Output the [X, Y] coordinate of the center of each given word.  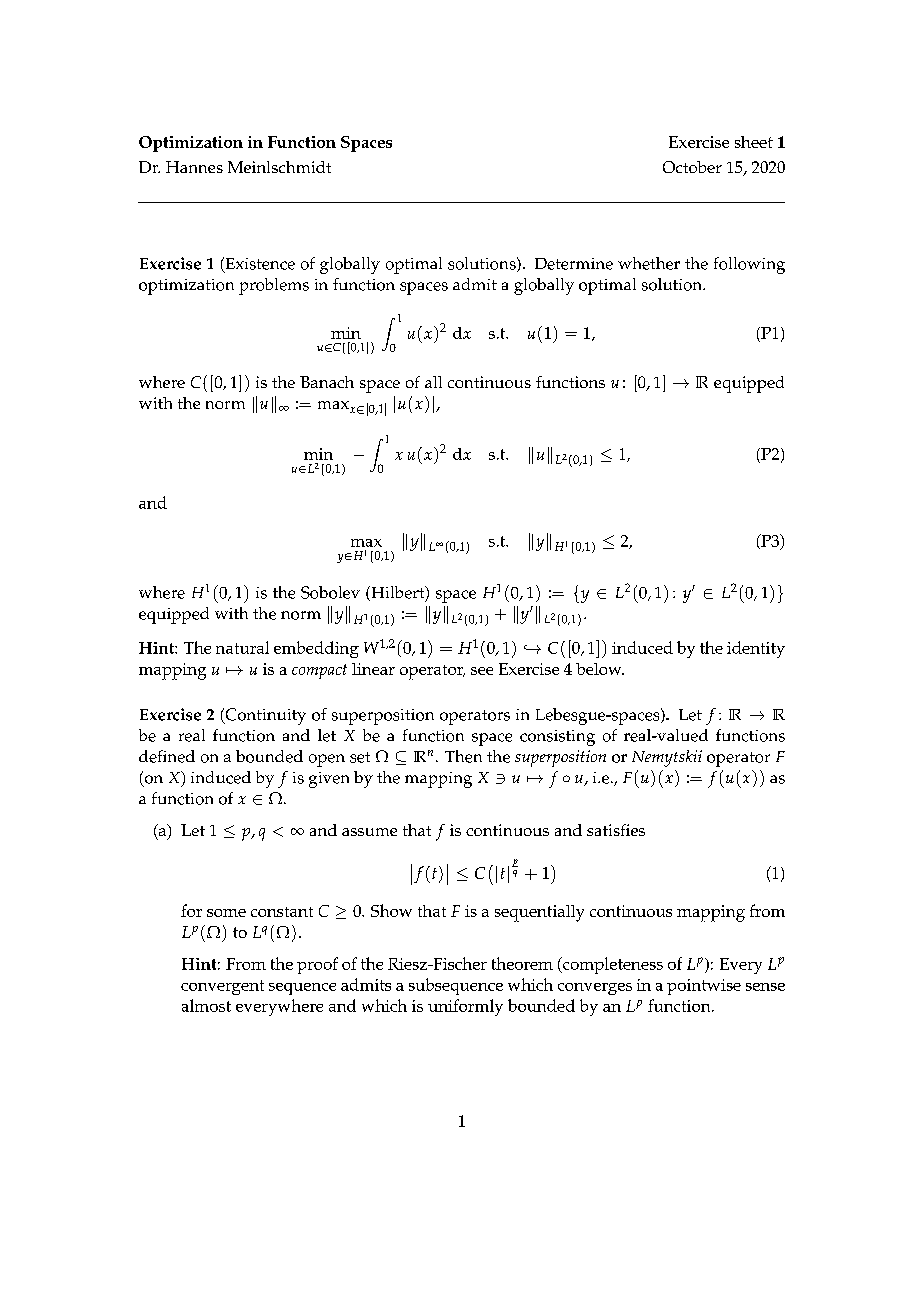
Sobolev [330, 592]
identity [756, 649]
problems [274, 286]
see [482, 671]
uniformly [465, 1007]
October [692, 167]
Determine [574, 264]
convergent [222, 987]
